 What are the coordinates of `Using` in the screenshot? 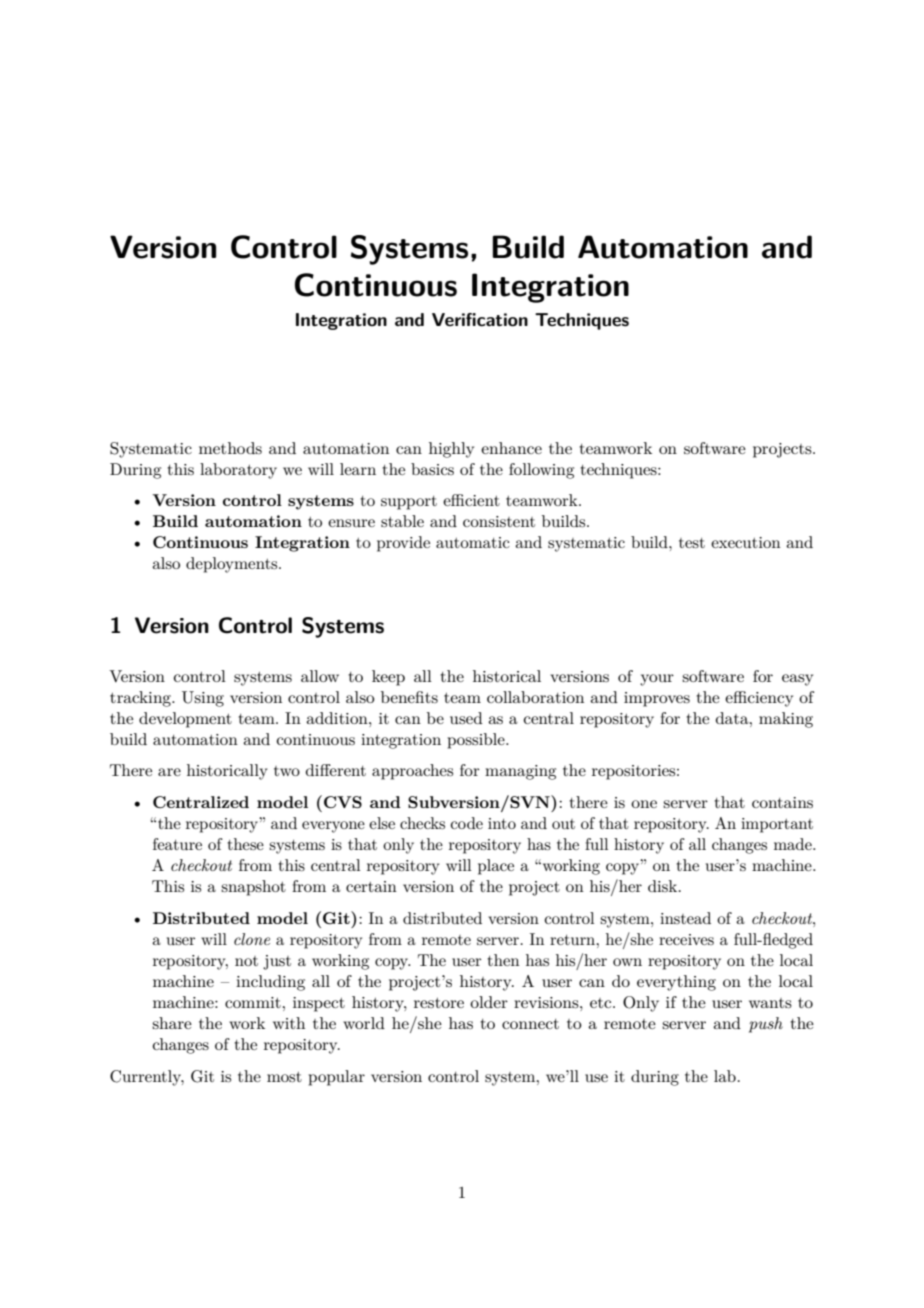 It's located at (203, 699).
